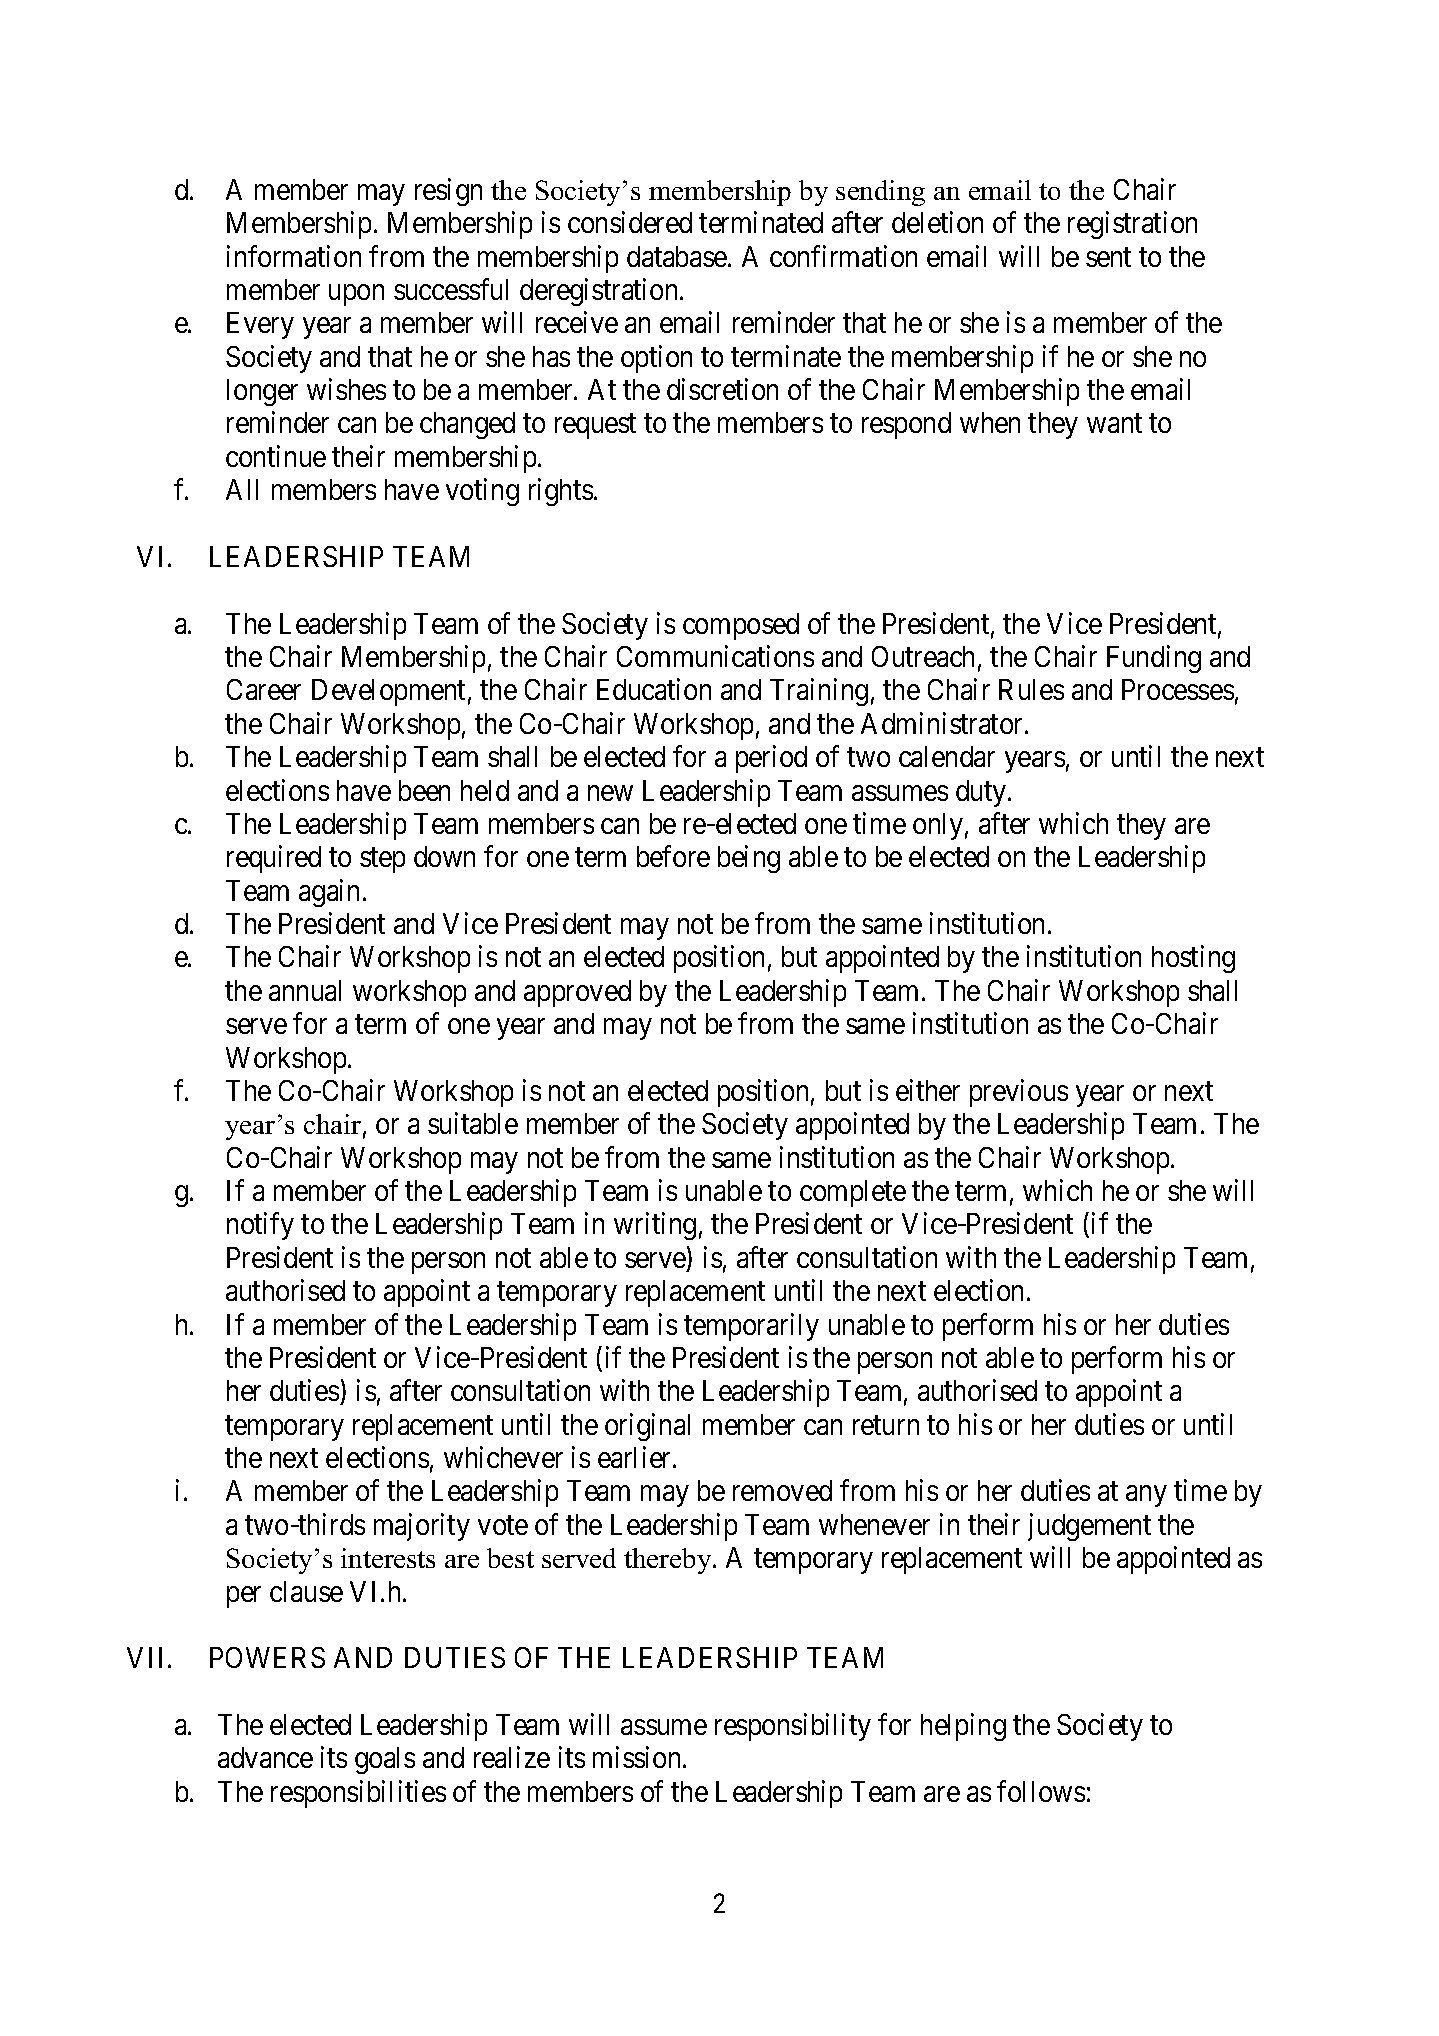 Image resolution: width=1439 pixels, height=2036 pixels. What do you see at coordinates (577, 993) in the screenshot?
I see `approved` at bounding box center [577, 993].
